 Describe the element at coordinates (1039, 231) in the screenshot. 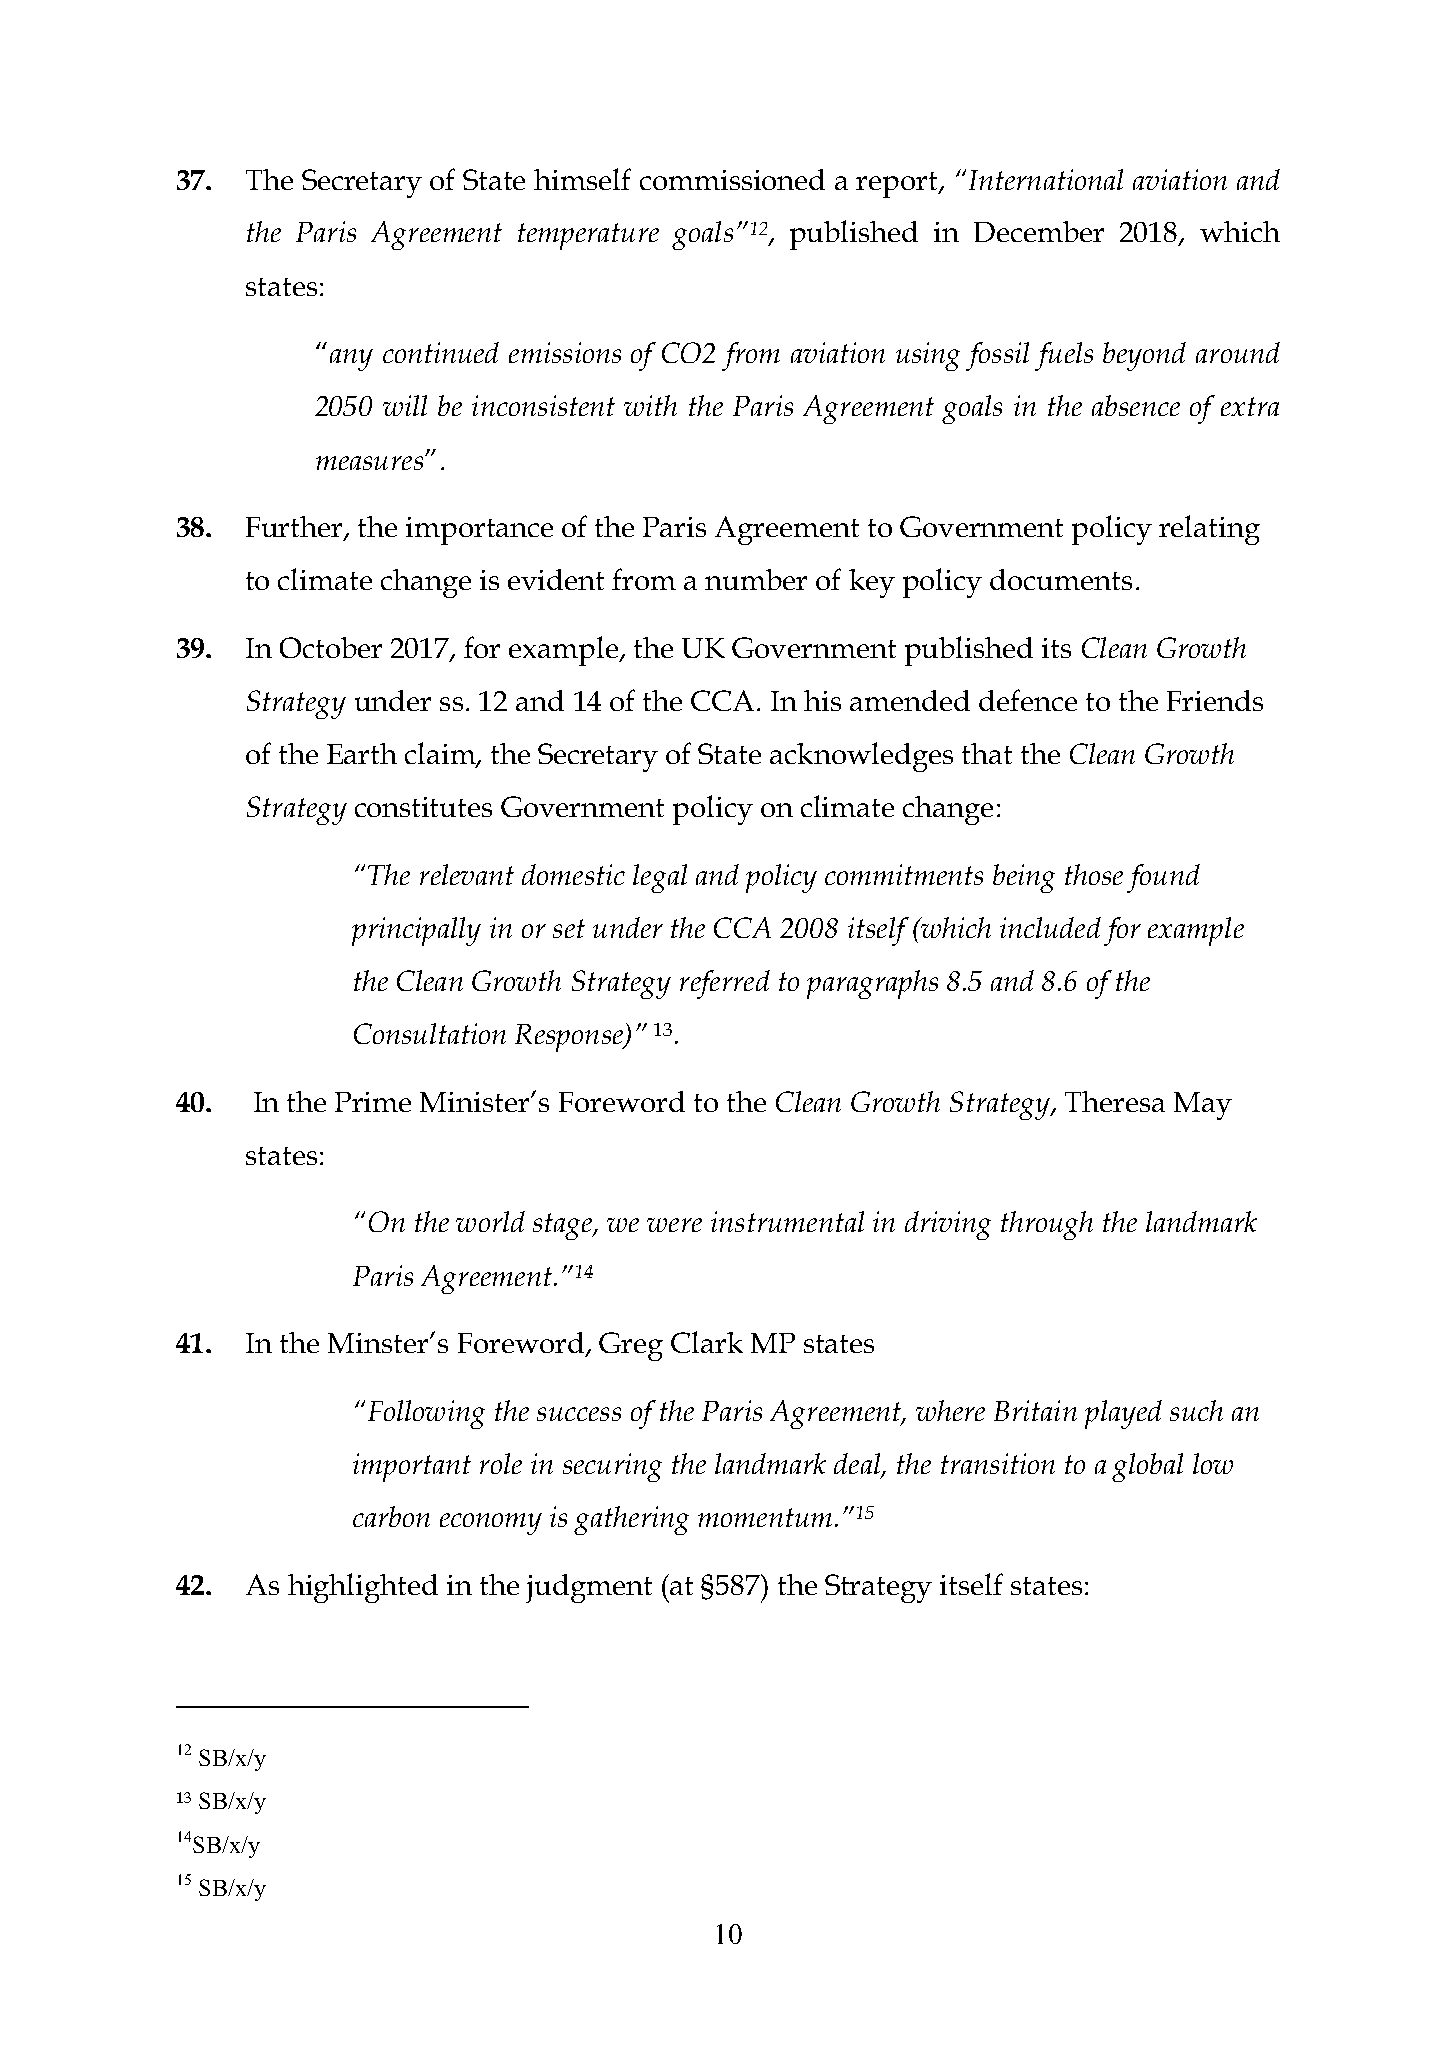

I see `December` at that location.
